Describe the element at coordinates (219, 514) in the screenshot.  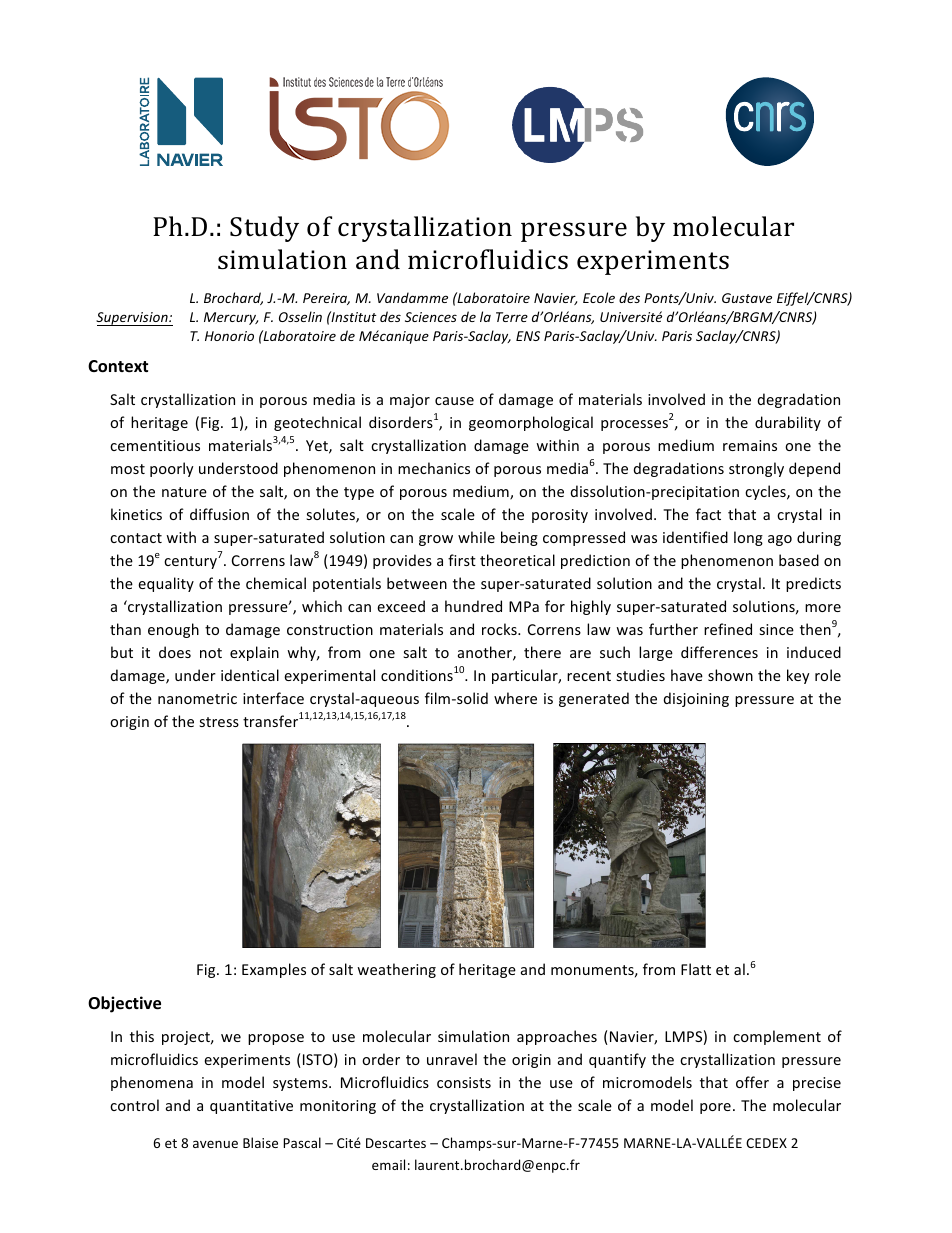
I see `diffusion` at that location.
